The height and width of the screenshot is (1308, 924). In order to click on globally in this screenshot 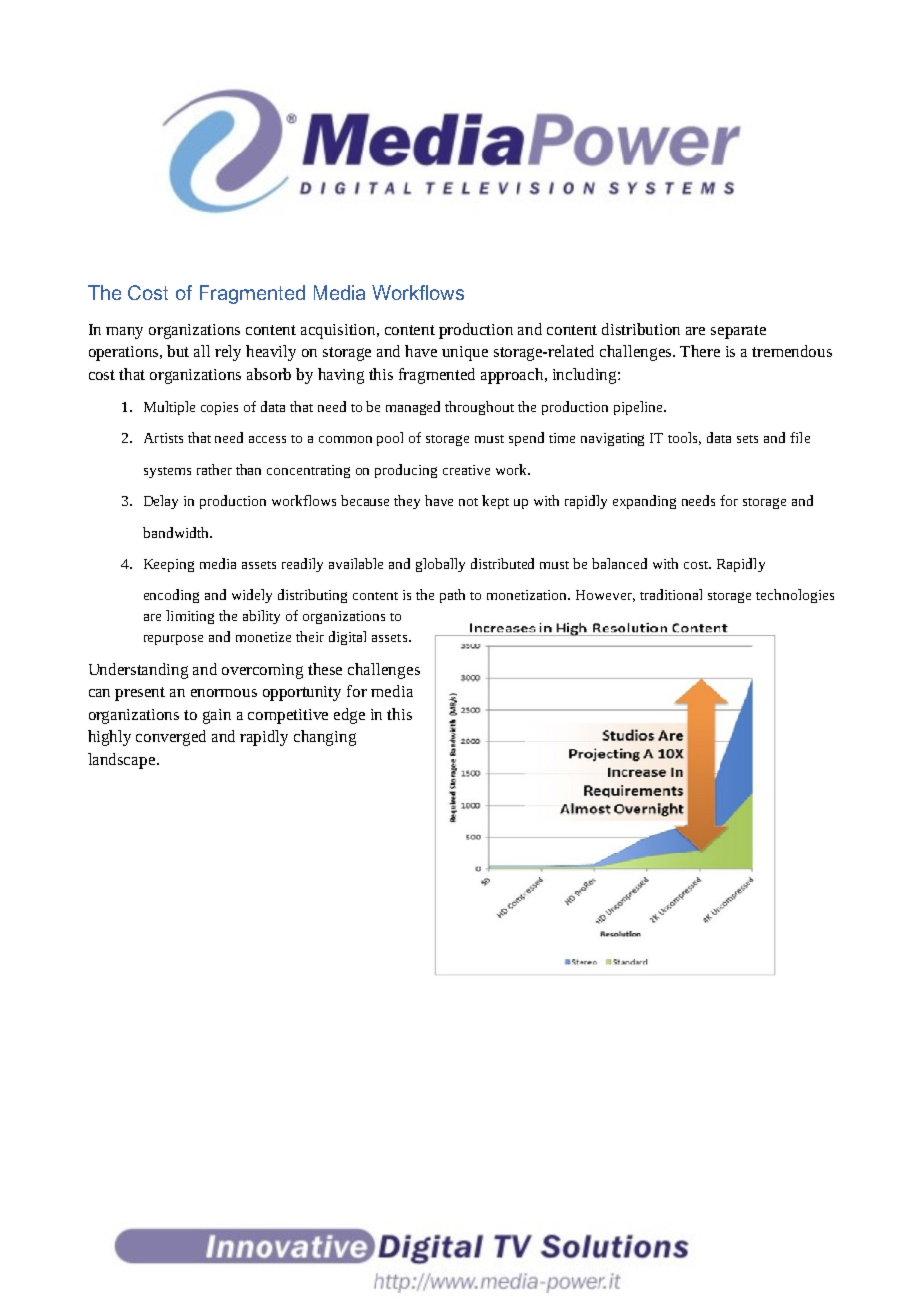, I will do `click(440, 565)`.
